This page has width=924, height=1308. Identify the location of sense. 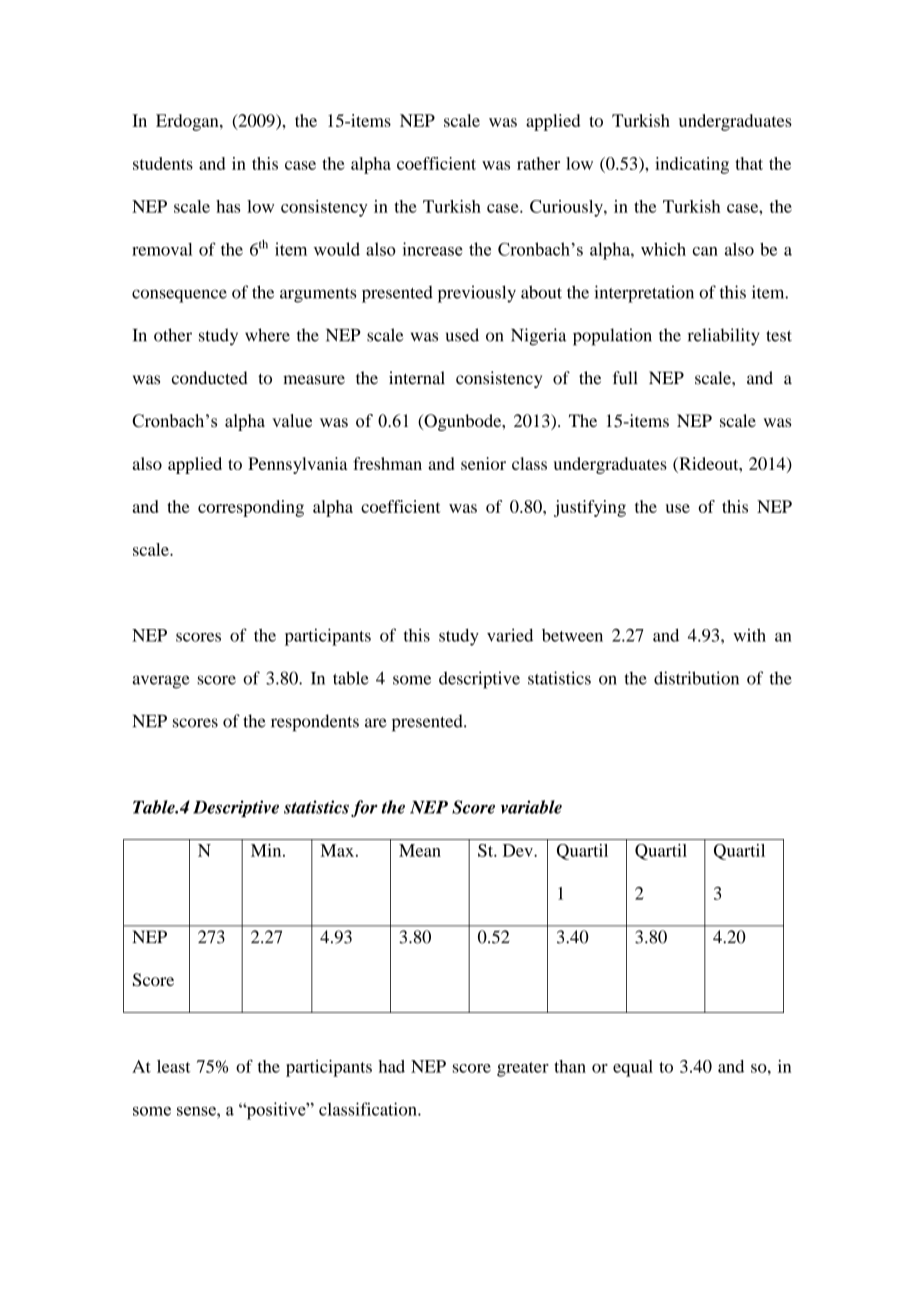
(197, 1111).
